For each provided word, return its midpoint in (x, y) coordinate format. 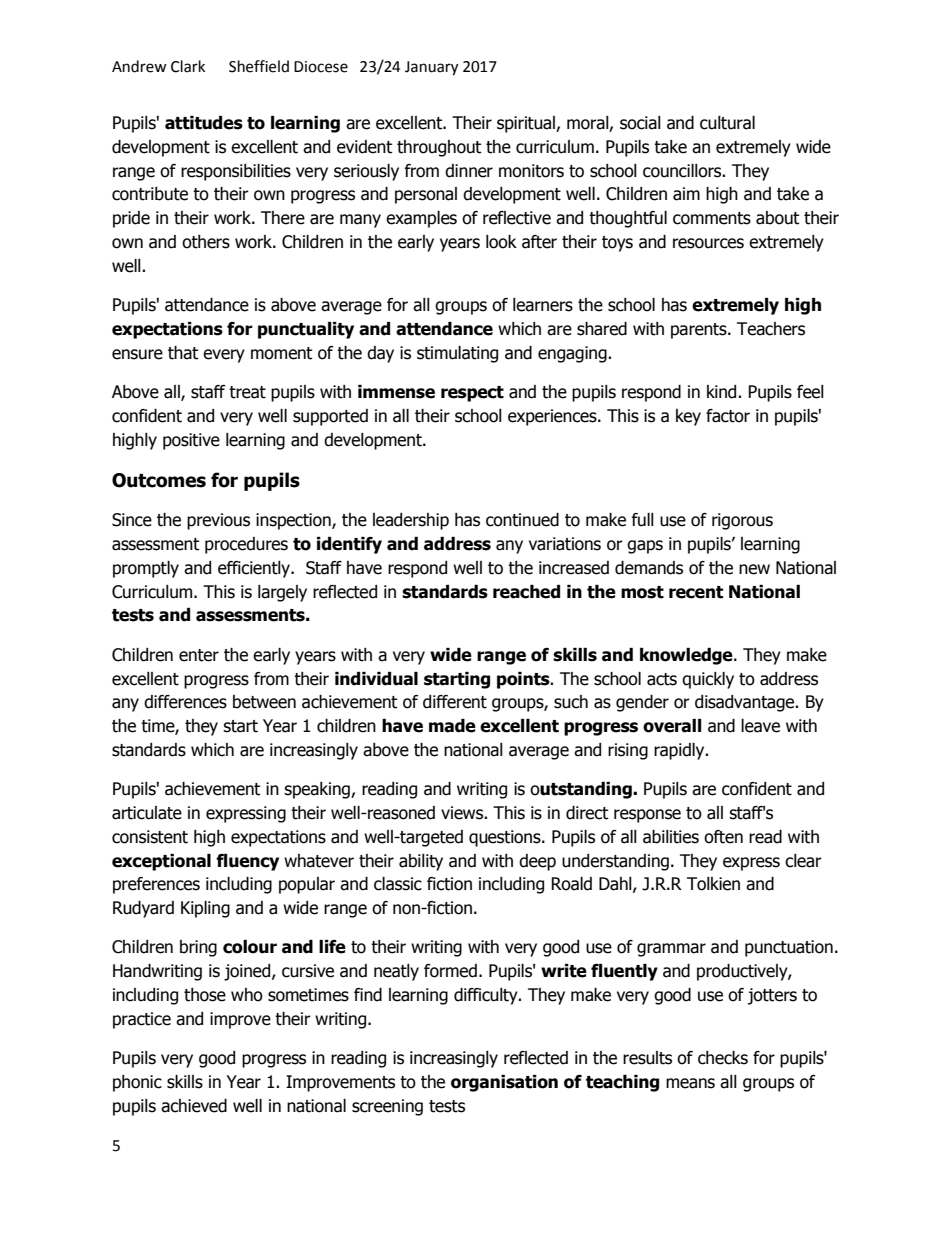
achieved (194, 1106)
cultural (727, 123)
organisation (504, 1083)
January (431, 68)
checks (723, 1058)
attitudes (204, 123)
